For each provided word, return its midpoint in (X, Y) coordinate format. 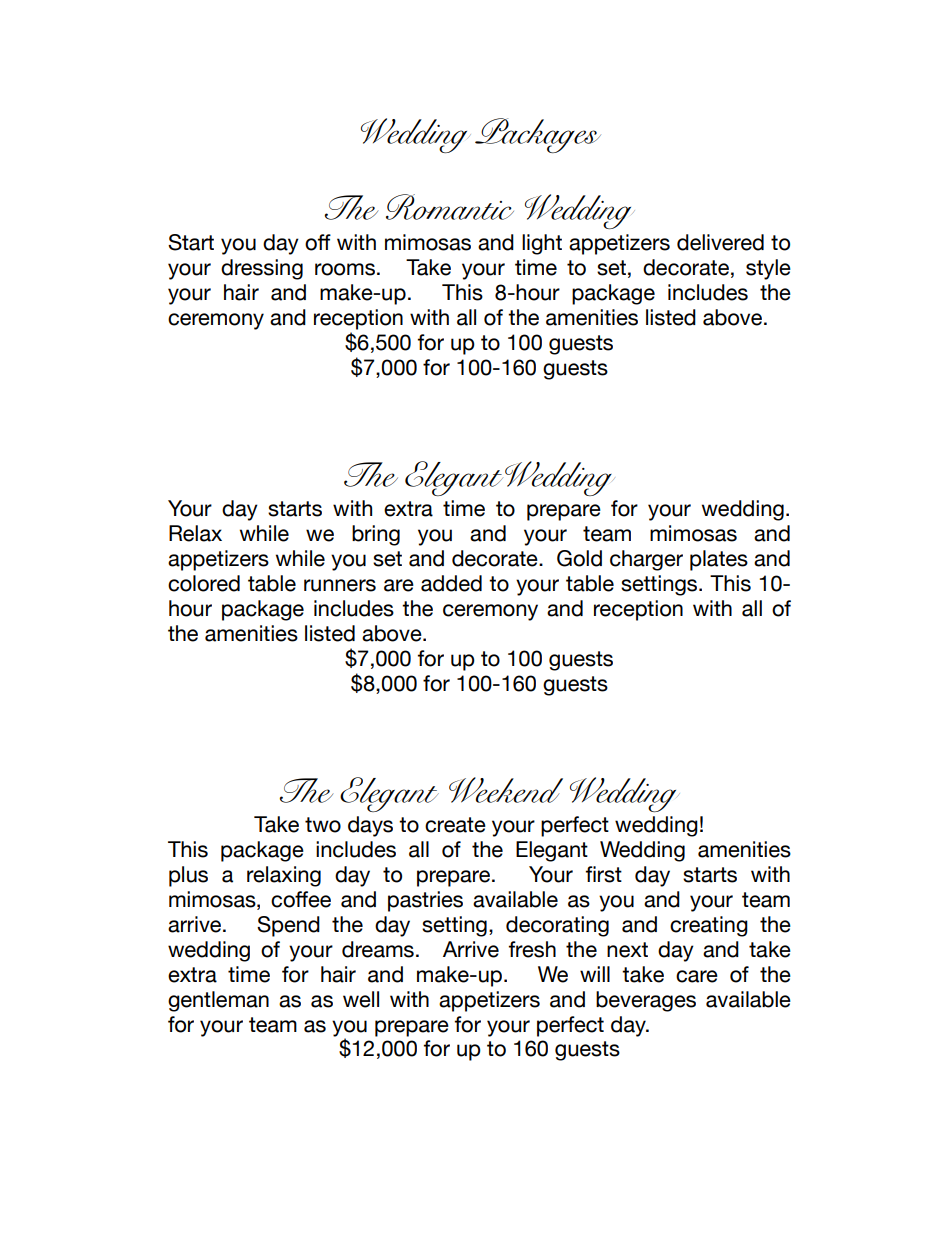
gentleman (218, 1001)
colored (204, 583)
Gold (579, 558)
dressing (262, 269)
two (323, 825)
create (455, 825)
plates (719, 560)
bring (376, 535)
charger (646, 560)
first (604, 874)
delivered (720, 242)
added (451, 583)
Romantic (450, 207)
